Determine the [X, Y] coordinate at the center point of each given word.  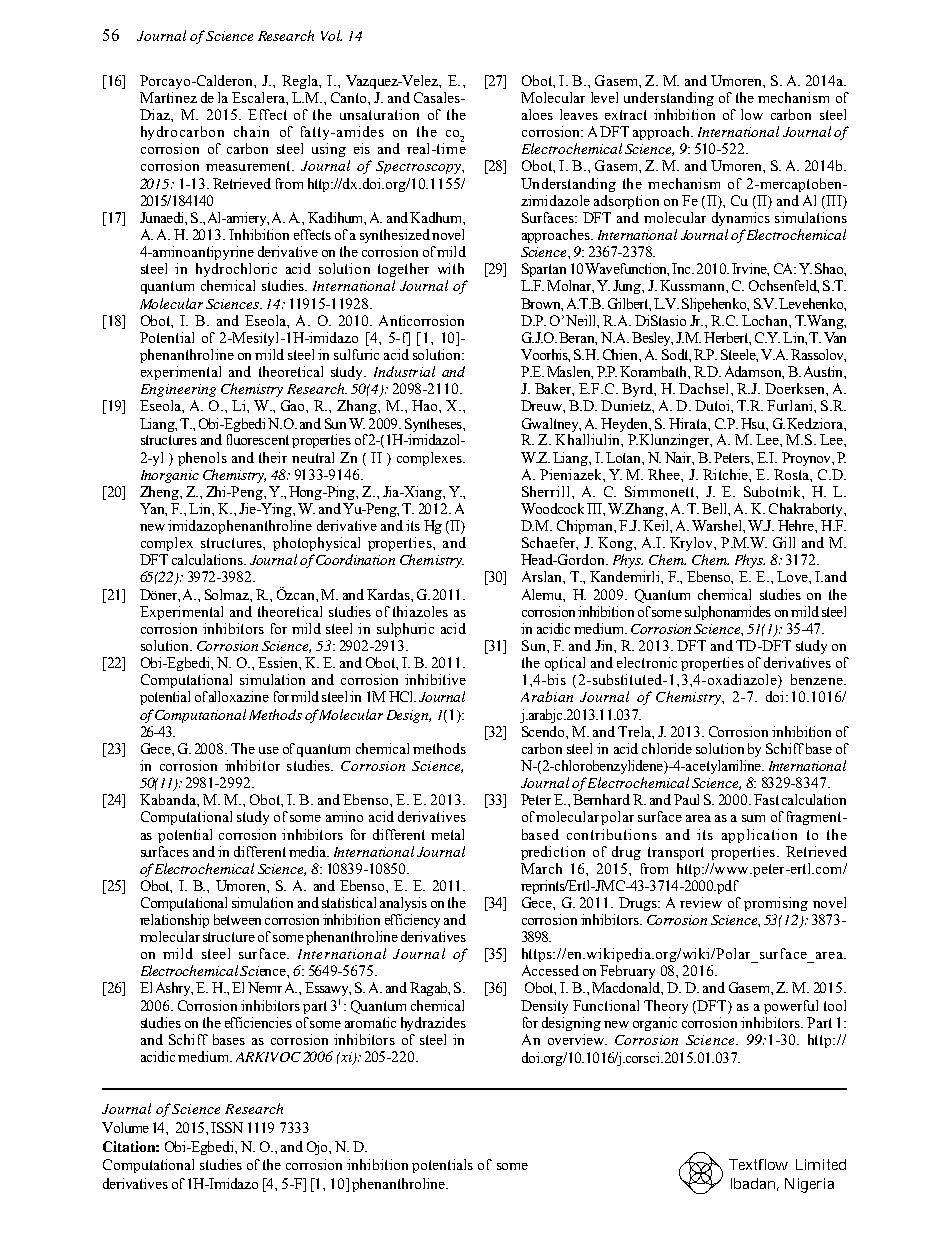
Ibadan [753, 1183]
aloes [537, 114]
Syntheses [434, 425]
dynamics [741, 219]
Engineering [178, 390]
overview [577, 1039]
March [541, 868]
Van [835, 337]
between [237, 919]
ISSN [227, 1127]
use [269, 750]
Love [793, 576]
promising [776, 904]
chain [251, 131]
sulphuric [405, 630]
